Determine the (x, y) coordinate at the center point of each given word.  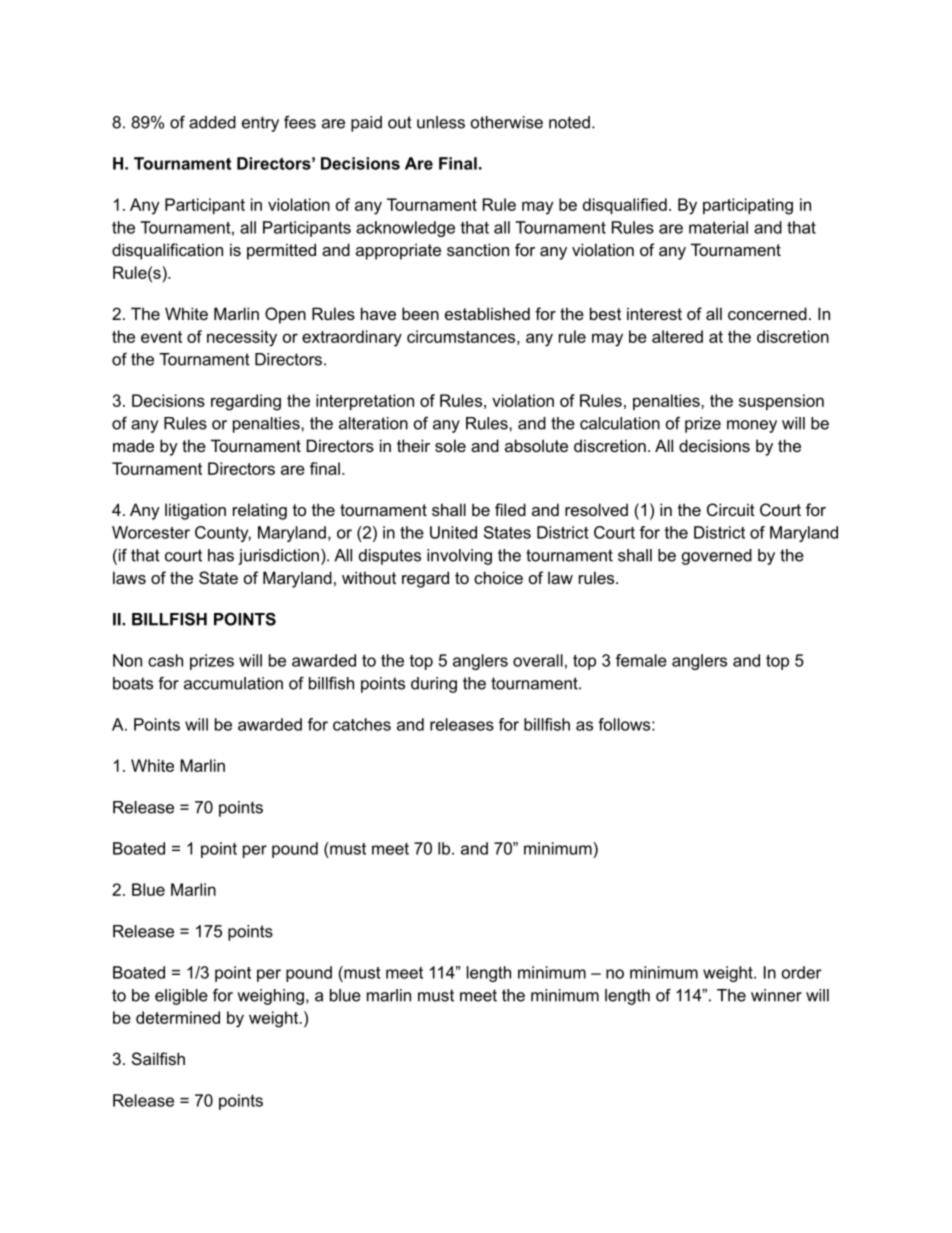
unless (441, 122)
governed (717, 557)
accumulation (233, 683)
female (641, 660)
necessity (242, 338)
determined (178, 1017)
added (212, 122)
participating (748, 206)
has (221, 555)
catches (362, 724)
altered (677, 336)
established (487, 313)
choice (498, 577)
